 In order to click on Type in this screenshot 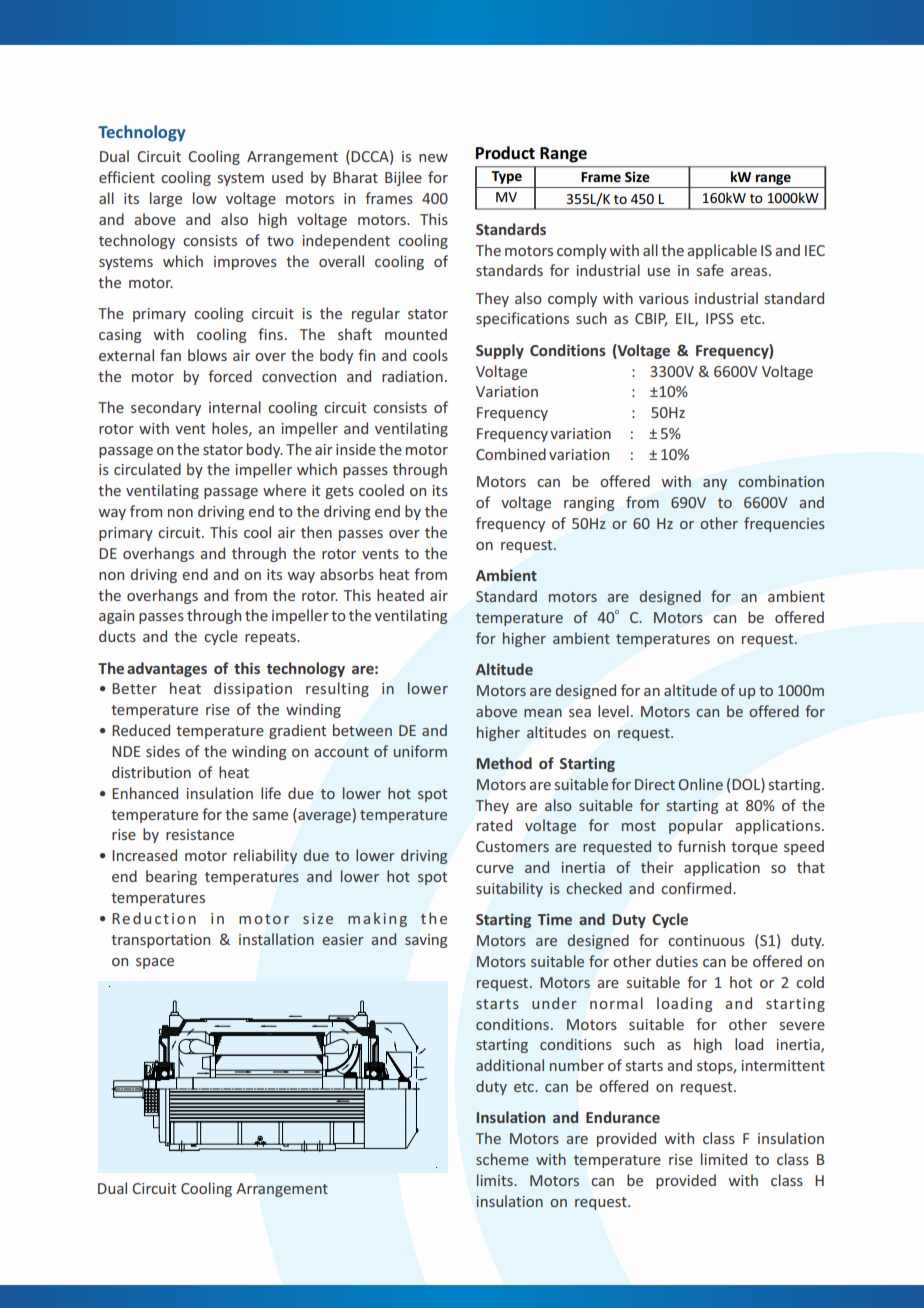, I will do `click(507, 177)`.
